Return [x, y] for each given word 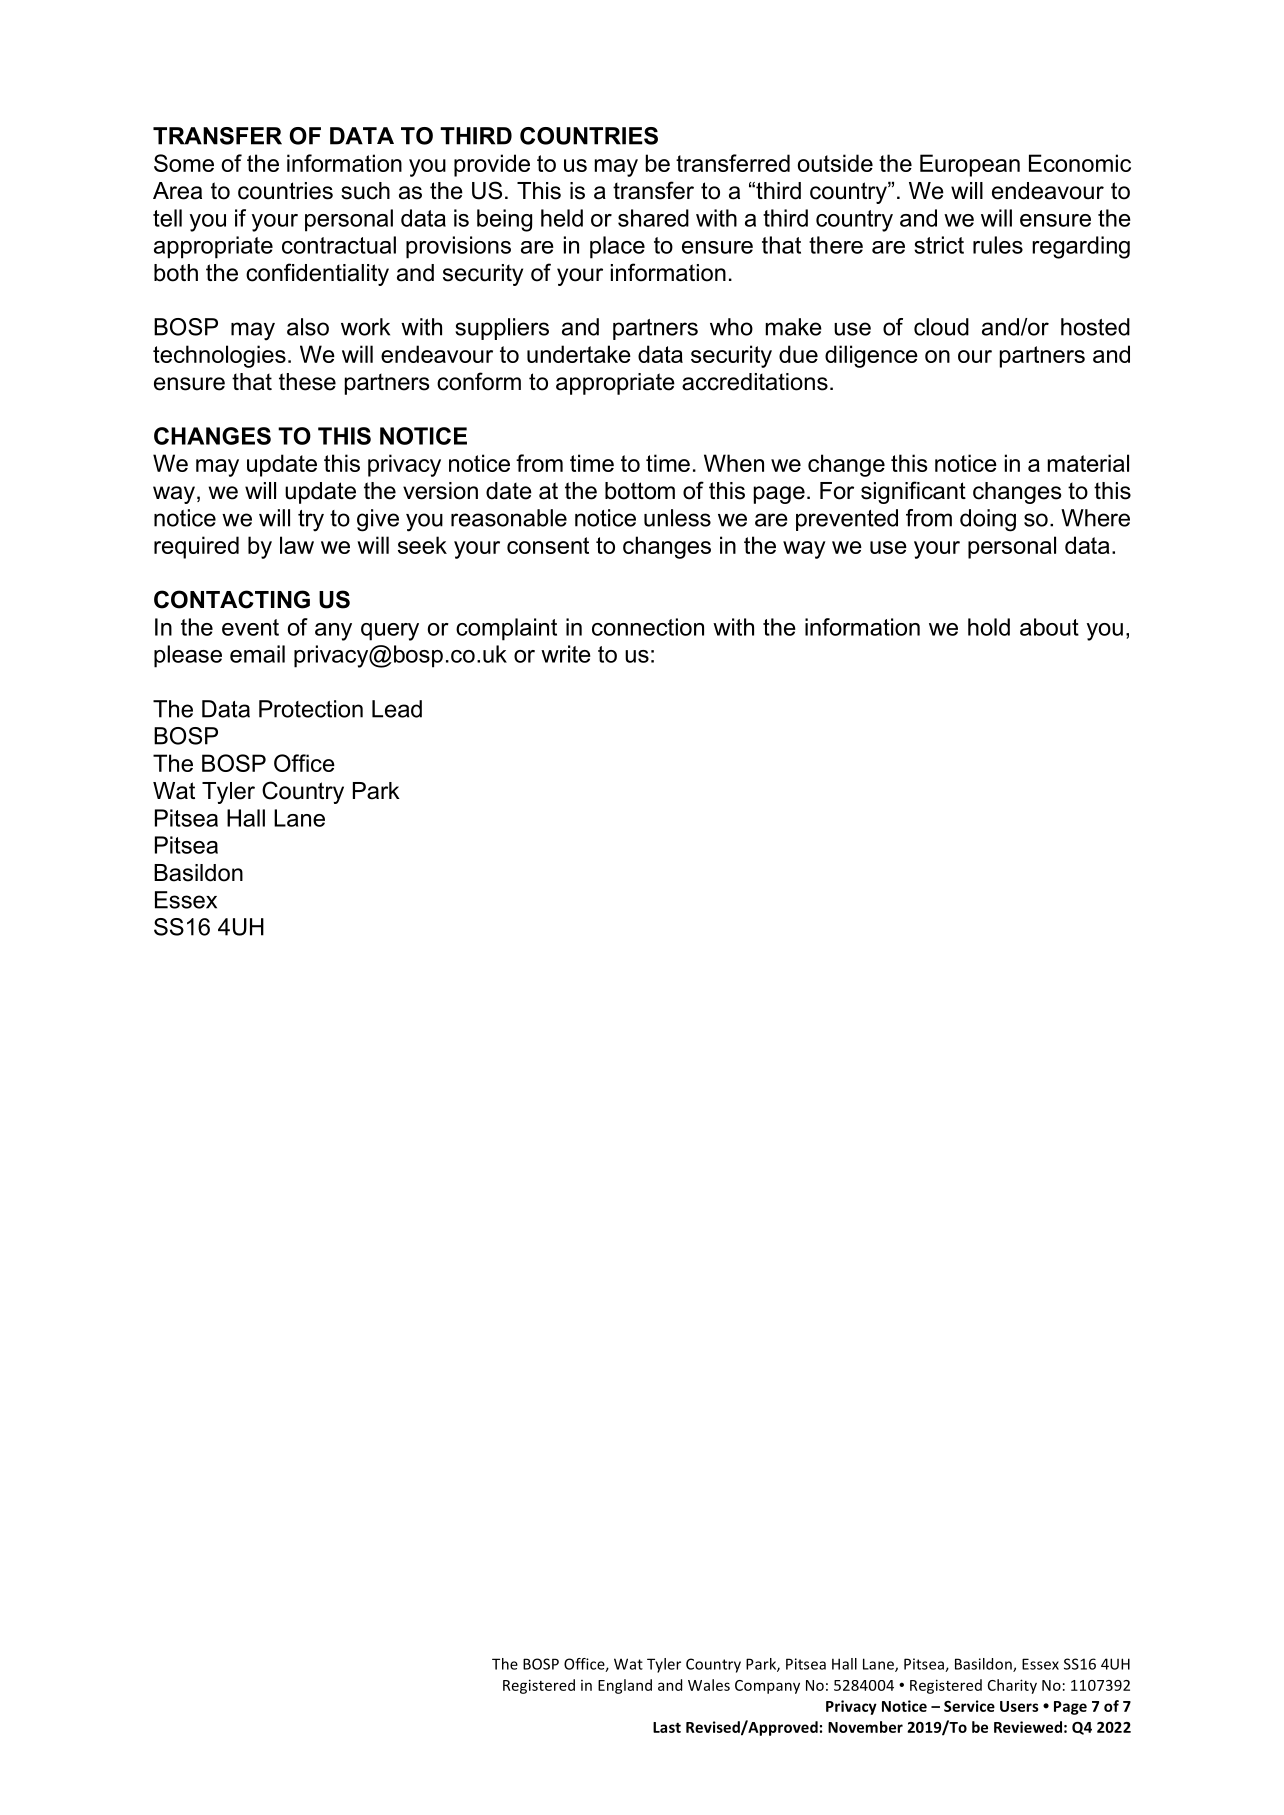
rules [998, 245]
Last [667, 1727]
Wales [709, 1685]
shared [653, 218]
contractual [339, 245]
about [1049, 627]
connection [648, 627]
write [566, 654]
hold [989, 627]
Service [969, 1706]
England [625, 1686]
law [297, 545]
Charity [1012, 1686]
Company [767, 1687]
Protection [311, 709]
